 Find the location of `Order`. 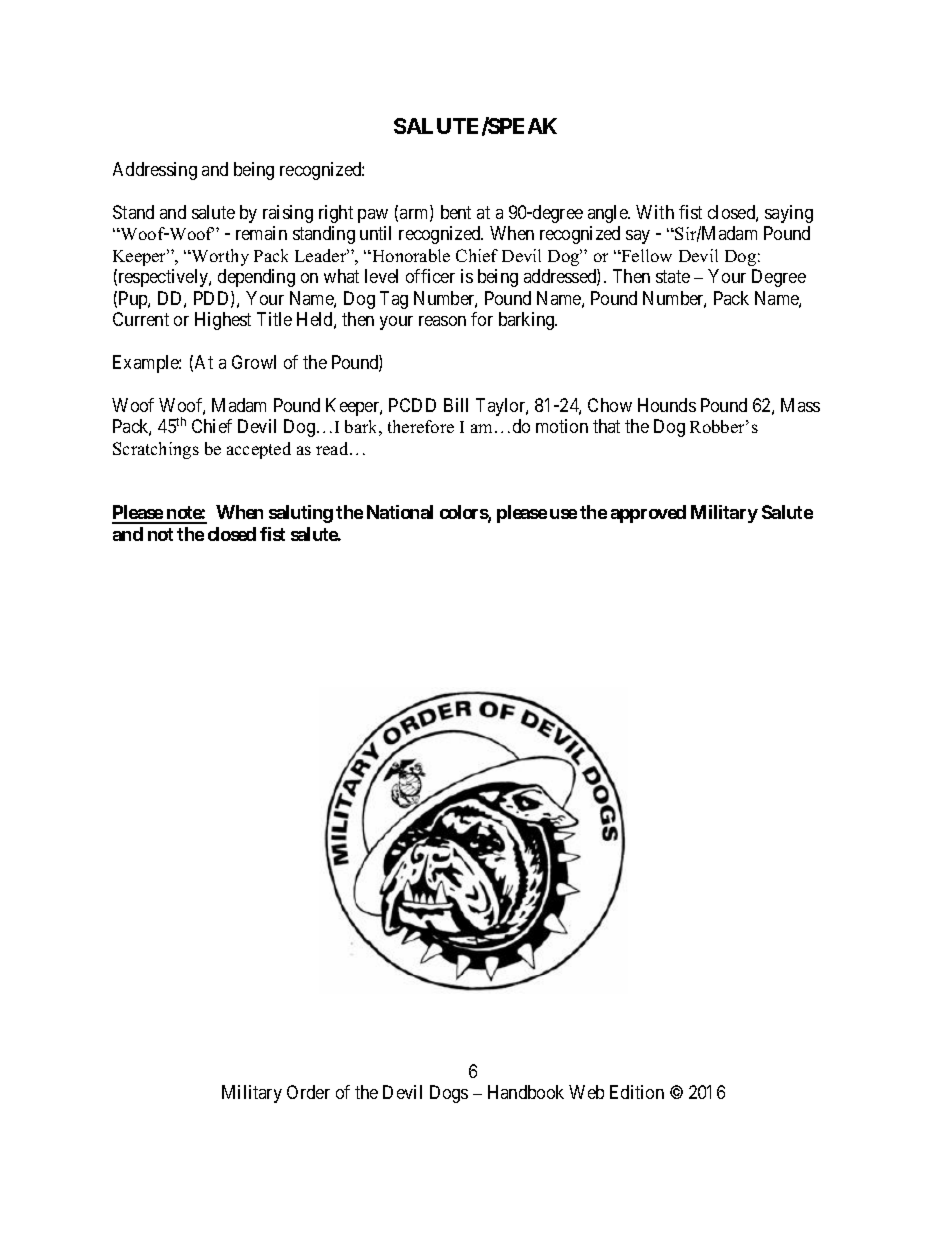

Order is located at coordinates (308, 1092).
